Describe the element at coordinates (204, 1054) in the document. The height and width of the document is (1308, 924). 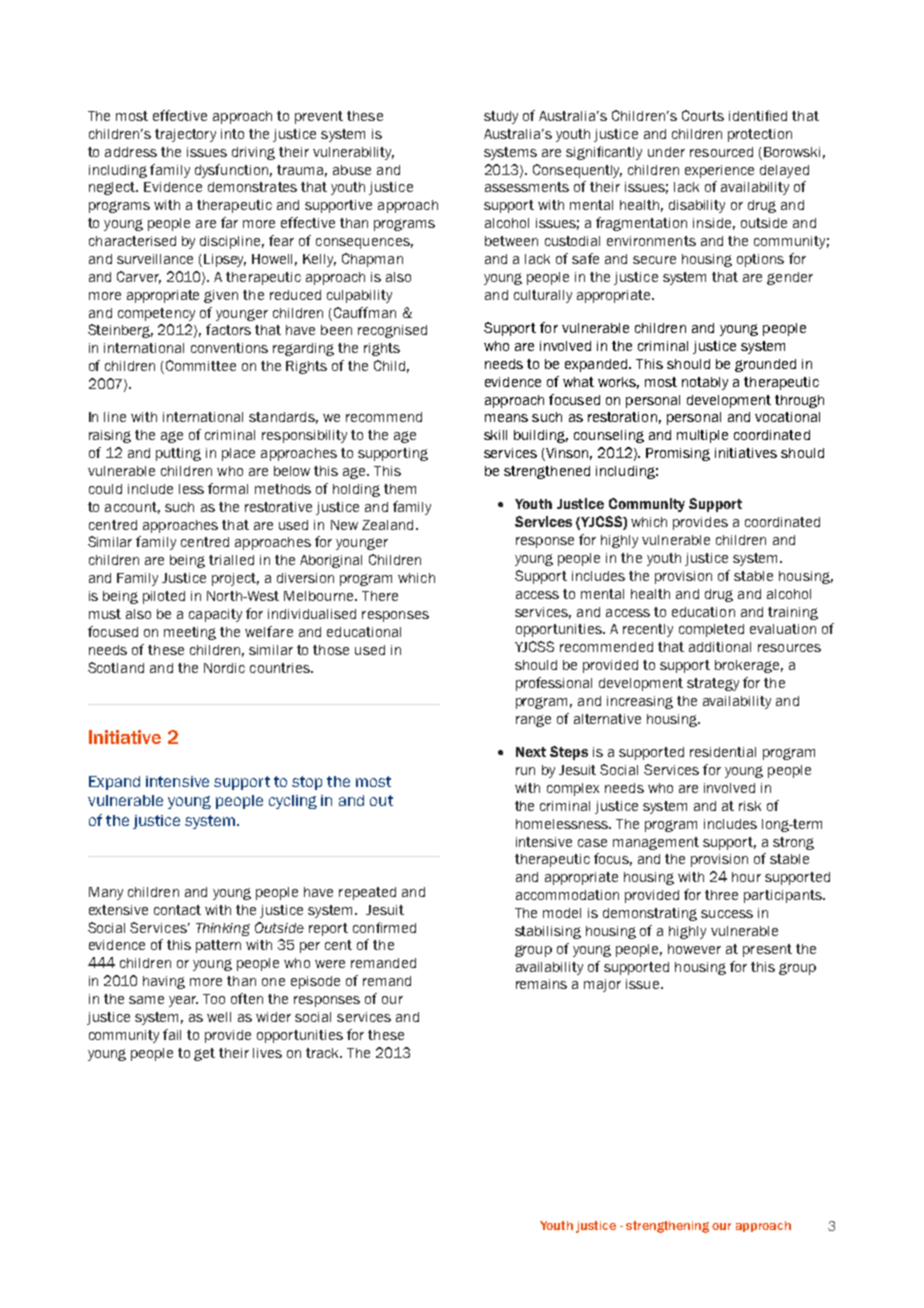
I see `get` at that location.
